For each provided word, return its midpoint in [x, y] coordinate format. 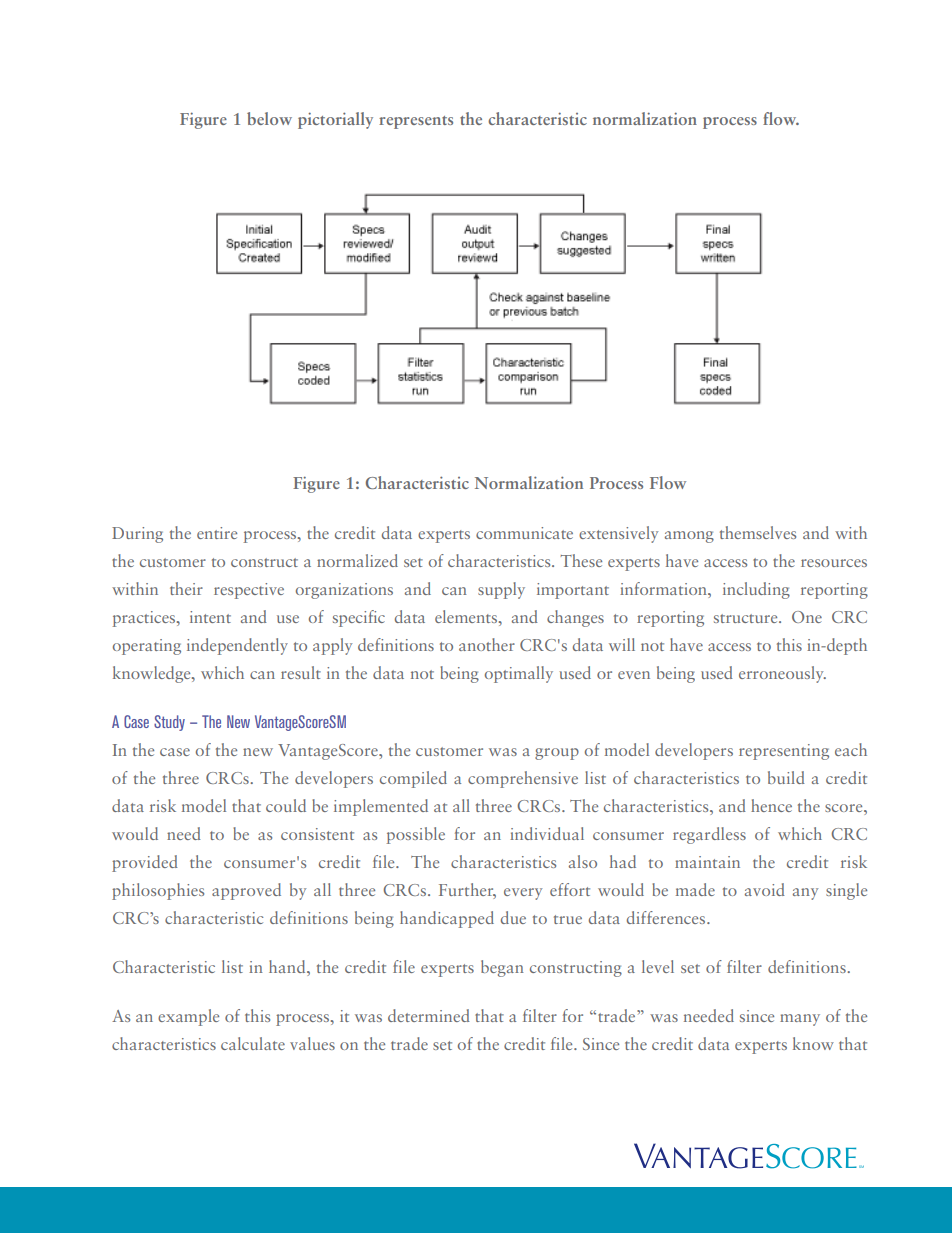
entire [217, 533]
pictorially [335, 120]
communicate [524, 533]
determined [429, 1015]
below [269, 118]
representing [784, 752]
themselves [758, 532]
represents [416, 122]
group [557, 754]
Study [169, 723]
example [188, 1017]
